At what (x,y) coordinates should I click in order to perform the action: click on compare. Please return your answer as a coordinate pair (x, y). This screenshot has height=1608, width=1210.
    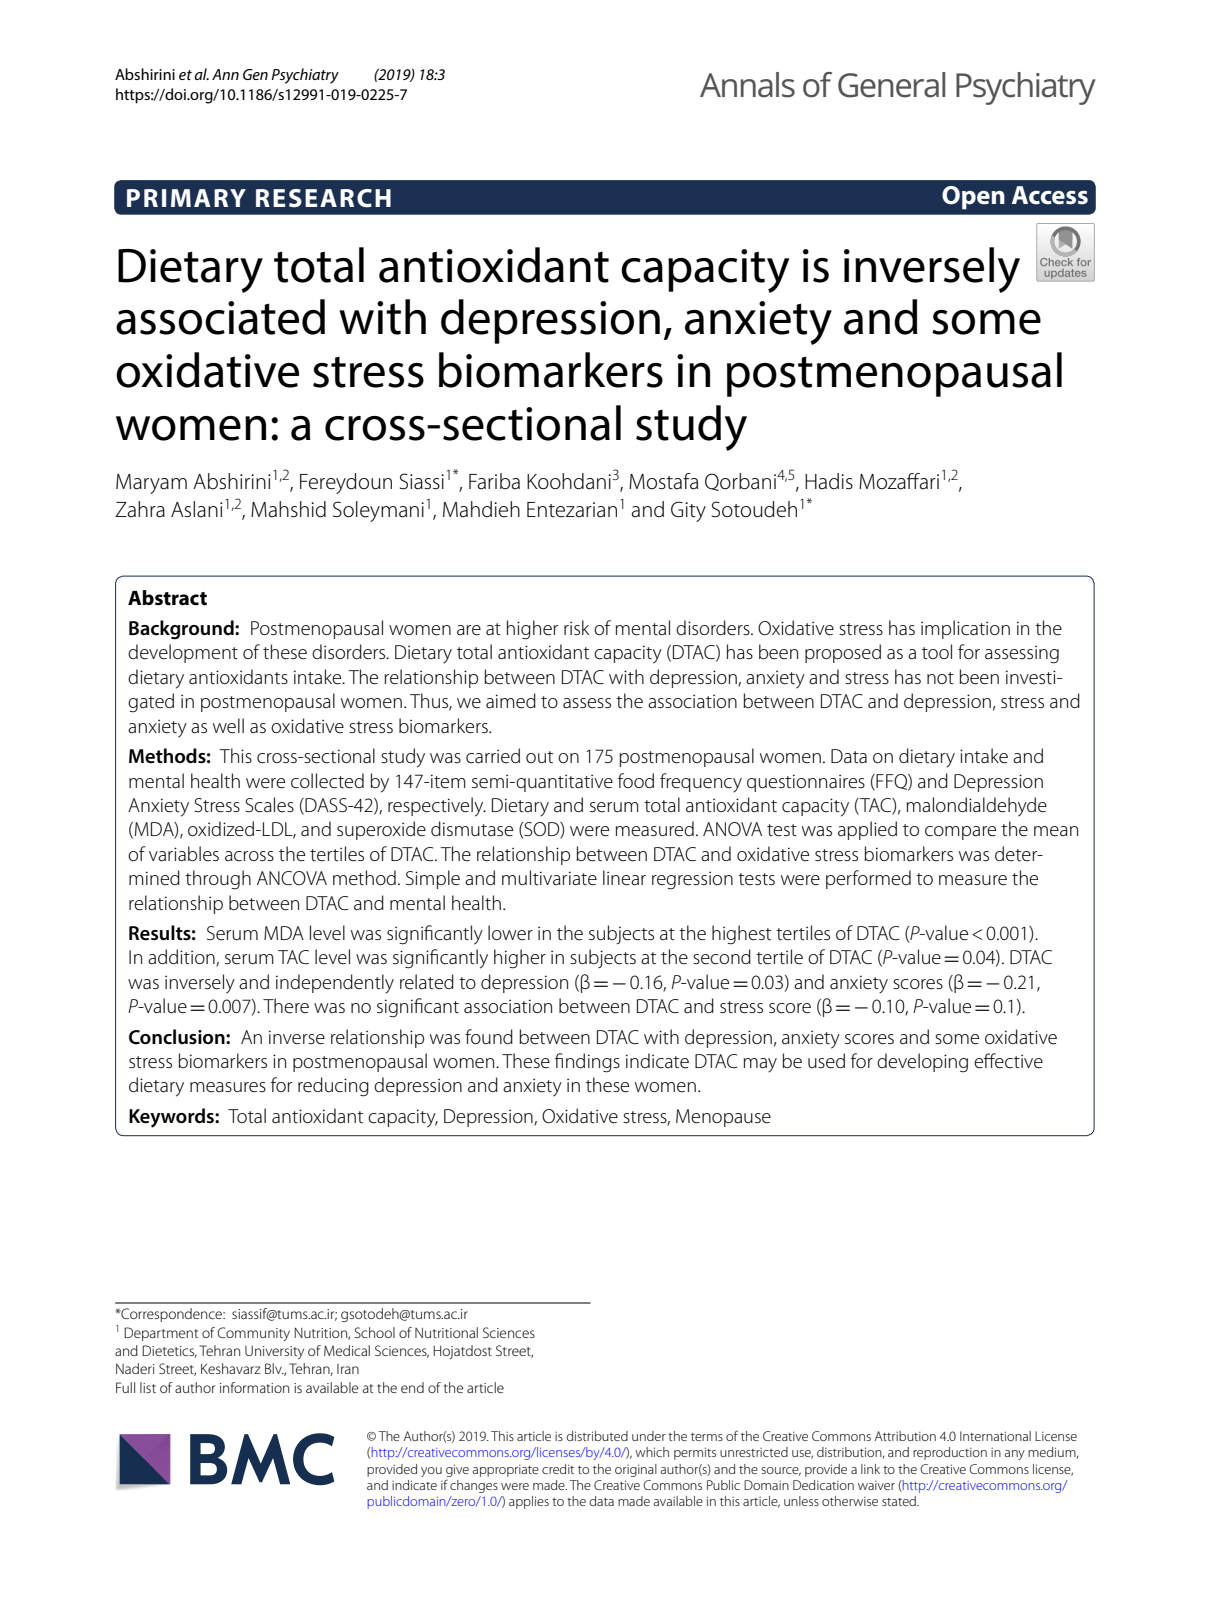
    Looking at the image, I should click on (960, 833).
